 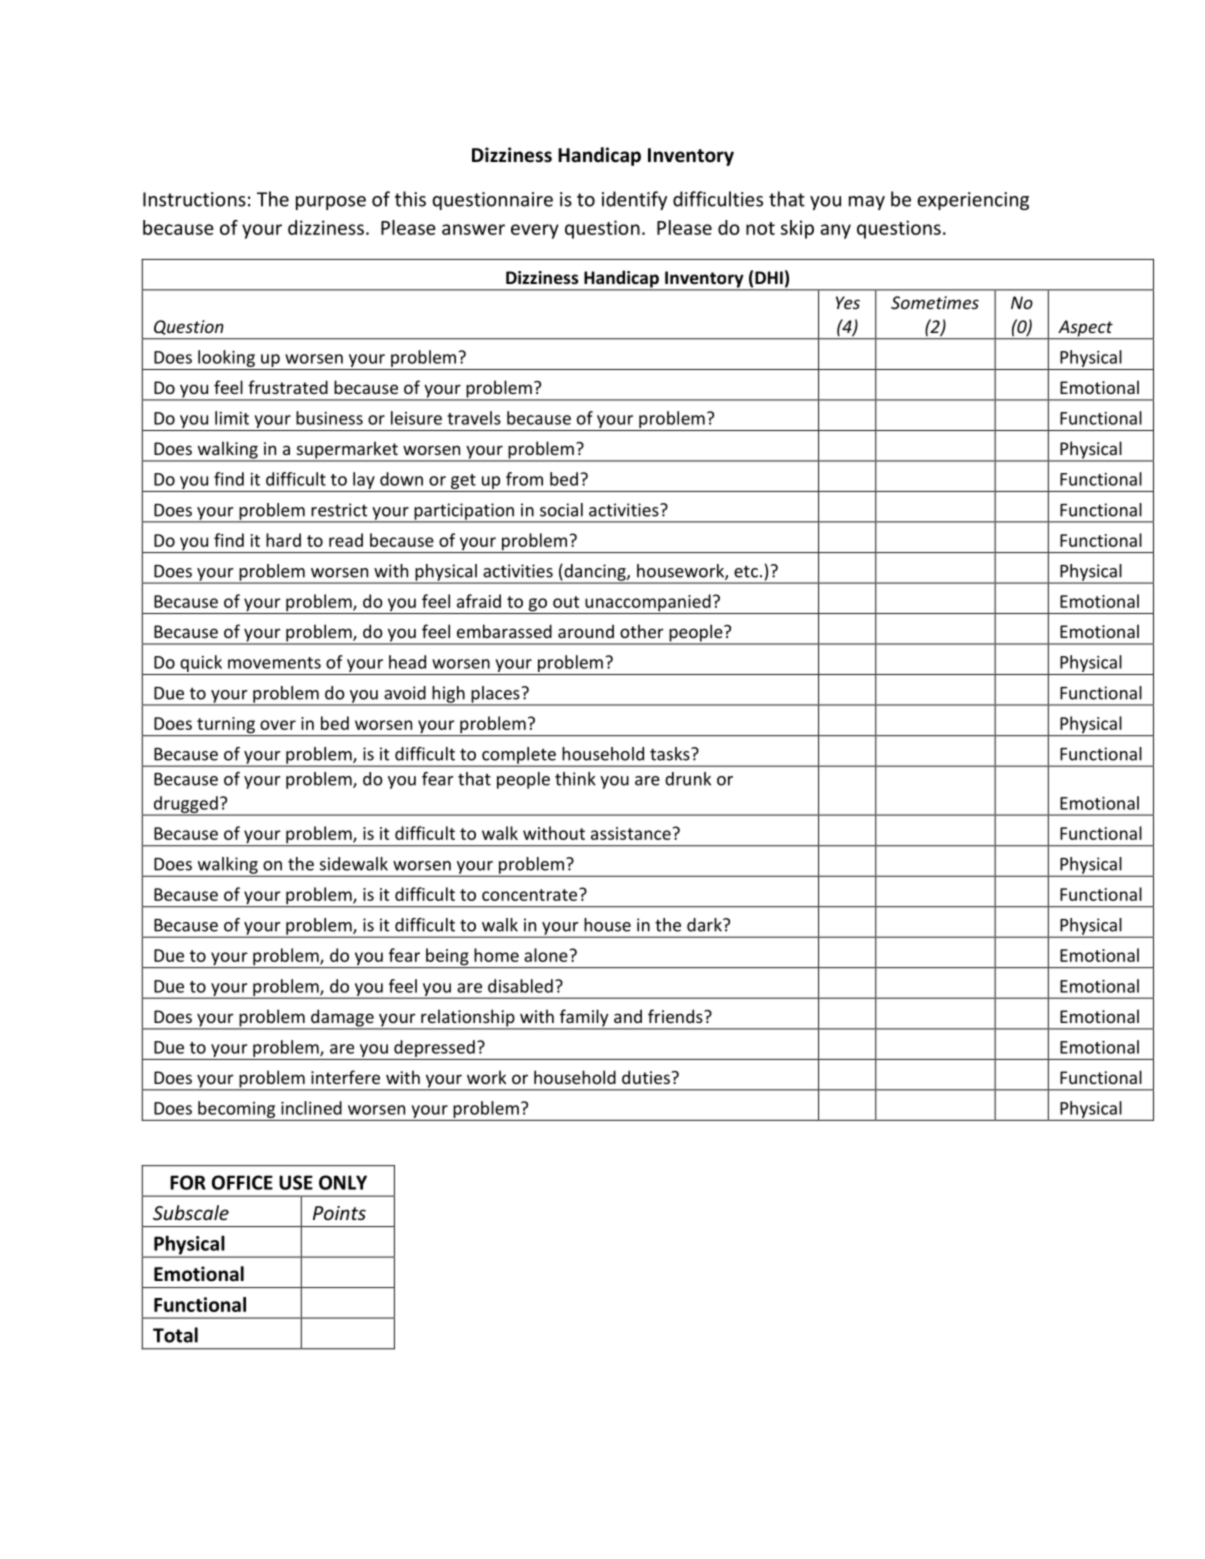 I want to click on damage, so click(x=342, y=1019).
